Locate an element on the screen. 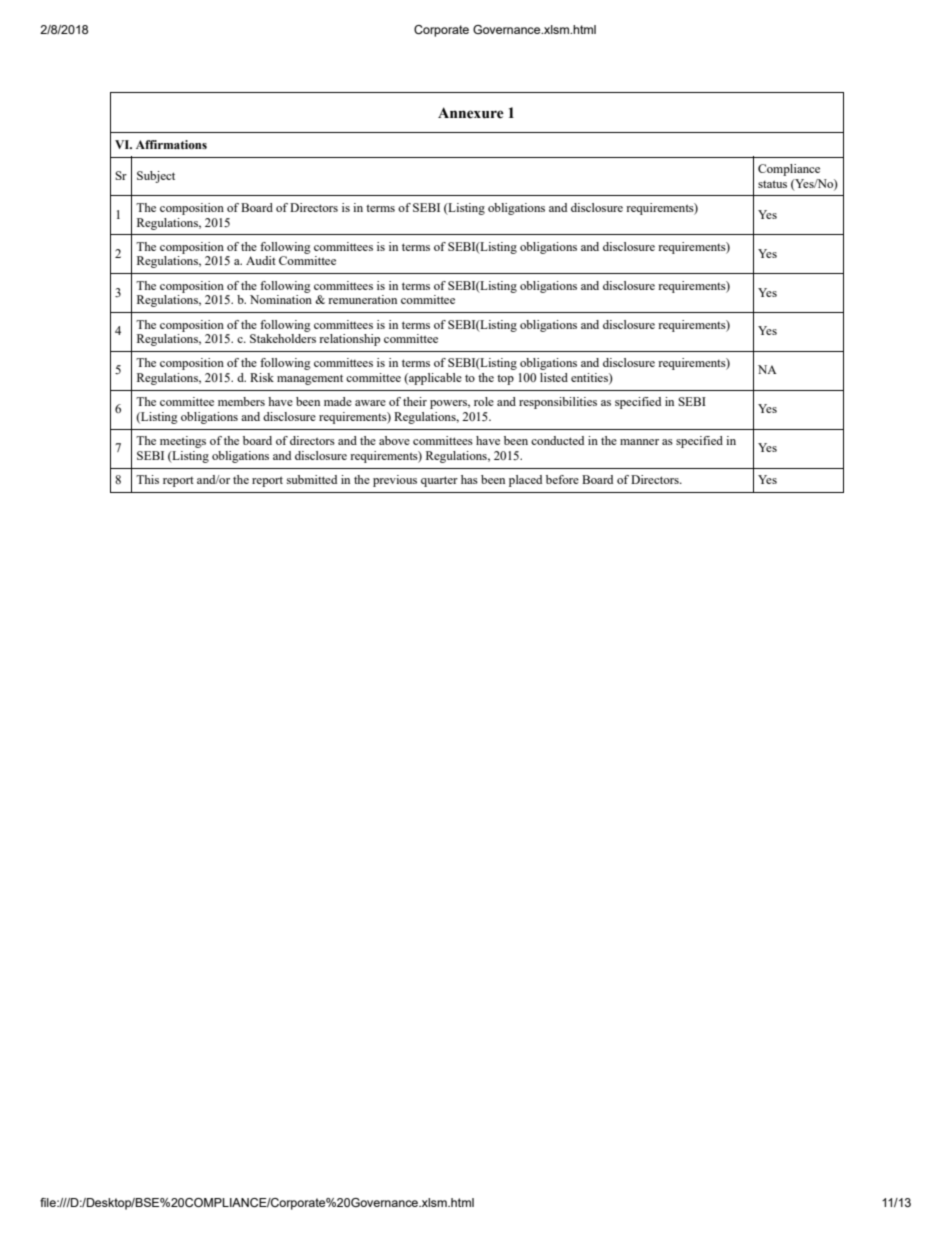  responsibilities is located at coordinates (558, 403).
